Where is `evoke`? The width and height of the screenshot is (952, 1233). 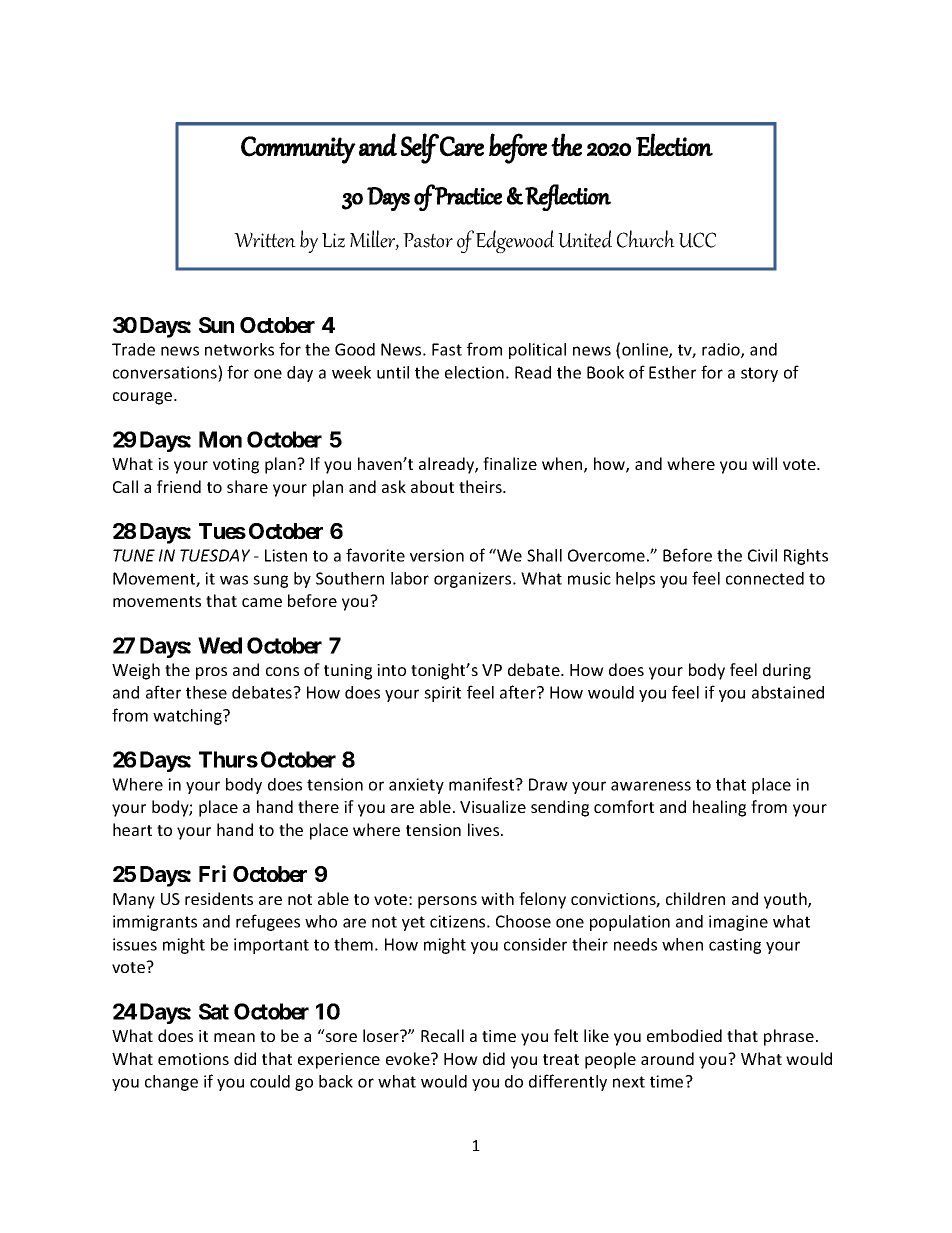
evoke is located at coordinates (409, 1058).
